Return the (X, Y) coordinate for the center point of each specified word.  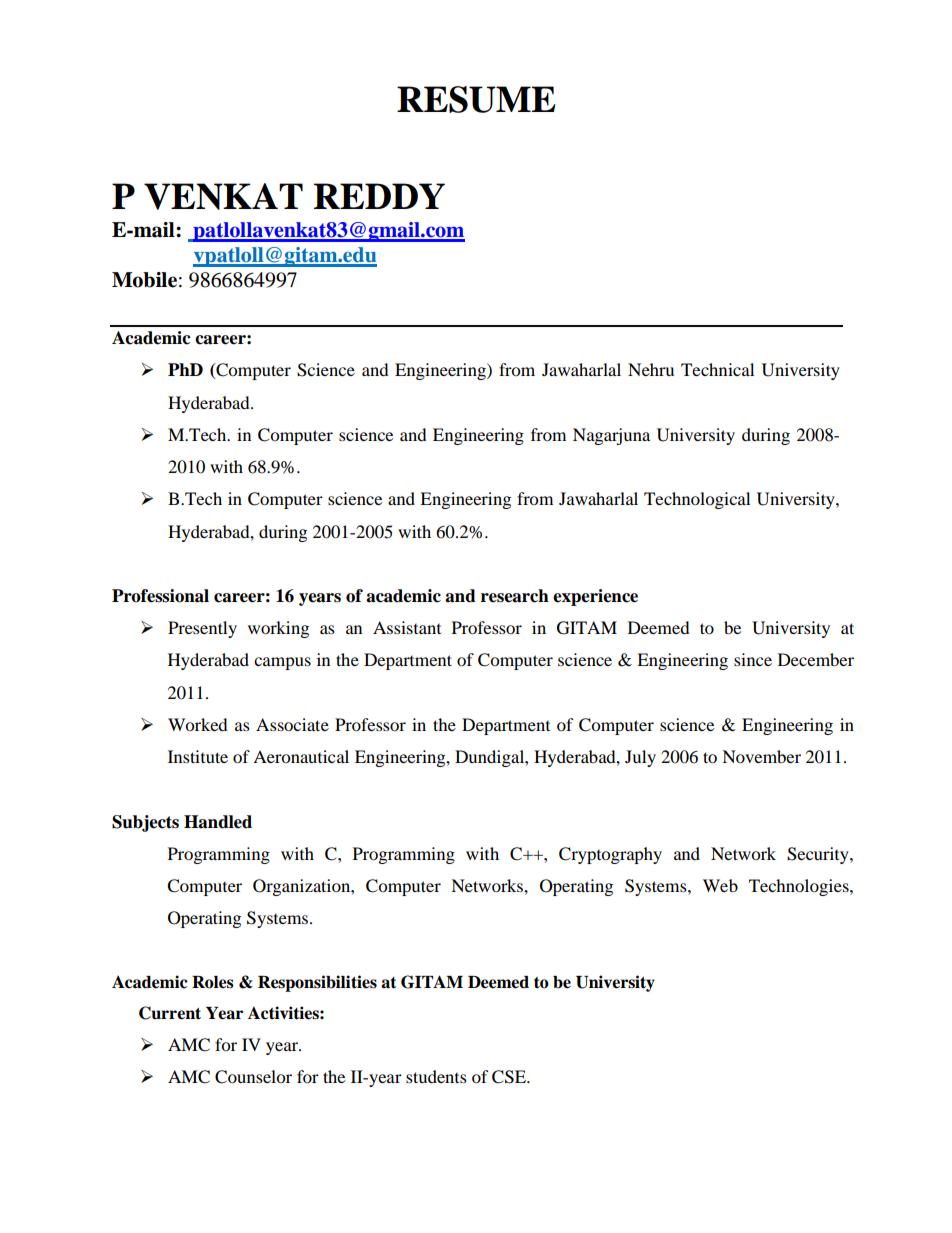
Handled (218, 822)
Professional (160, 596)
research (515, 596)
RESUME (476, 99)
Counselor (253, 1077)
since (753, 659)
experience (595, 597)
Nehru (651, 369)
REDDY (379, 196)
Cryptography (610, 855)
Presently (202, 629)
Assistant (407, 627)
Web (720, 885)
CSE (510, 1077)
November (761, 756)
